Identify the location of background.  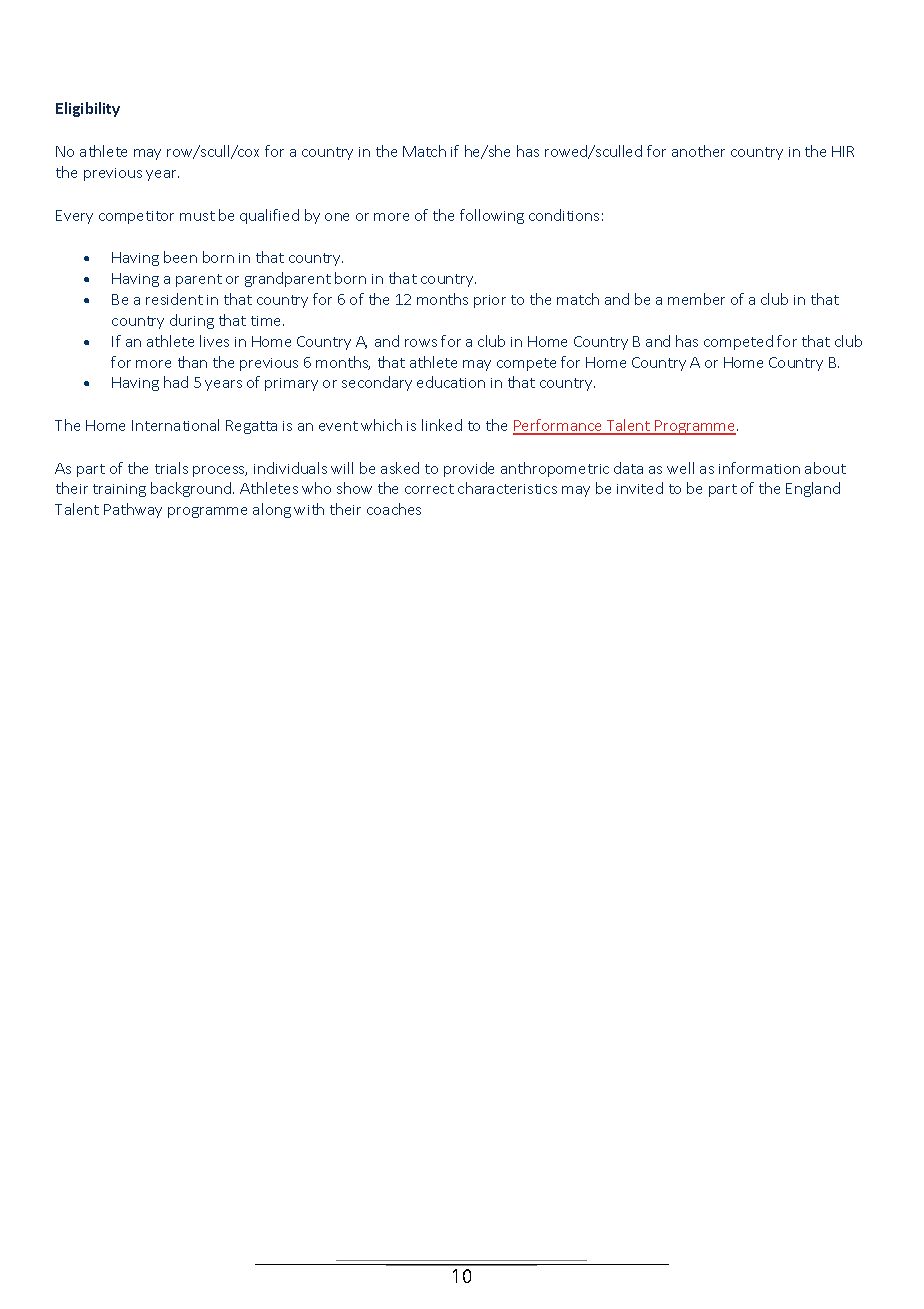
(192, 489).
